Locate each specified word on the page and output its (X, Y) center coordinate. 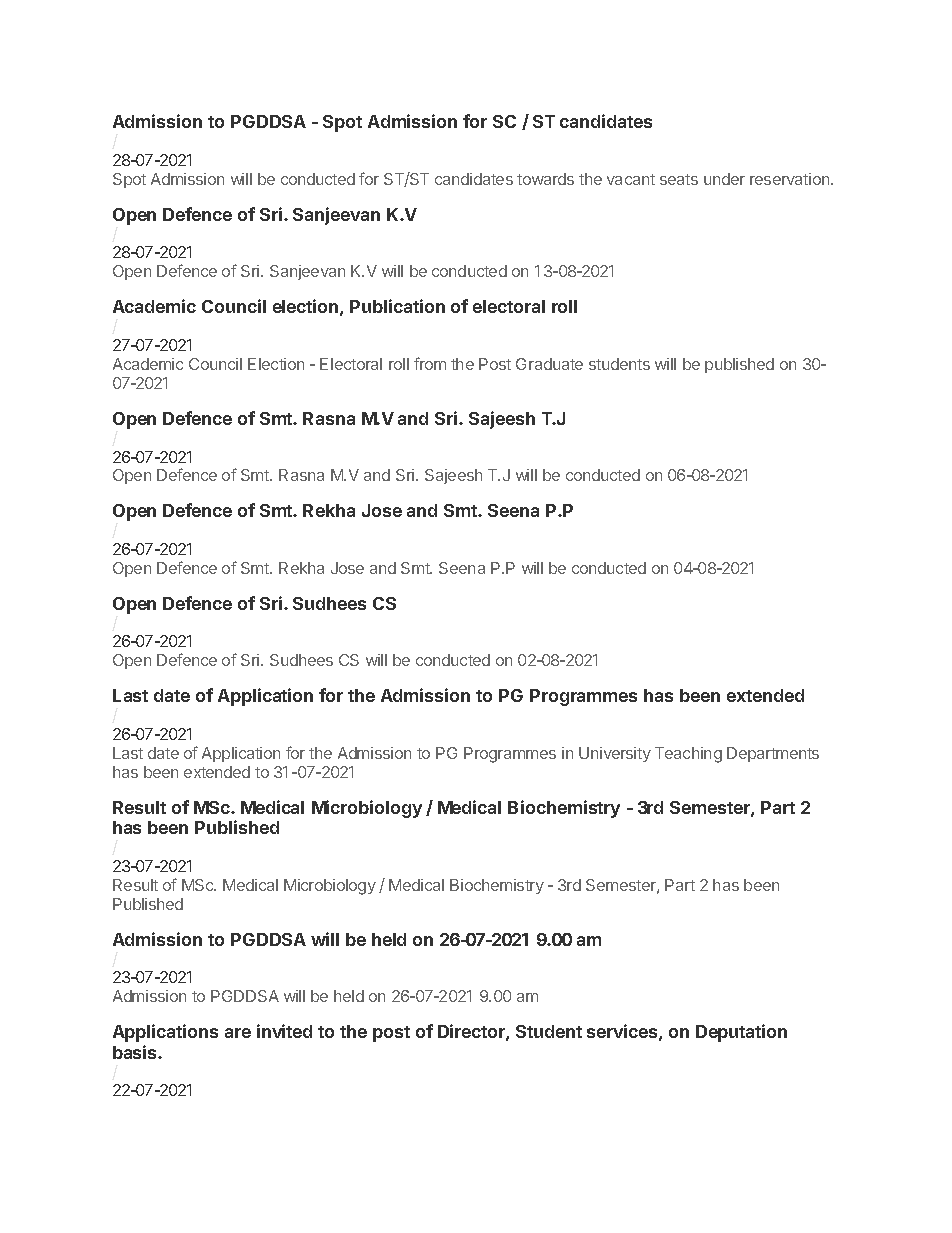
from (430, 363)
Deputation (741, 1033)
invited (284, 1031)
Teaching (688, 755)
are (238, 1033)
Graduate (549, 364)
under (724, 179)
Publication (397, 306)
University (615, 754)
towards (545, 179)
